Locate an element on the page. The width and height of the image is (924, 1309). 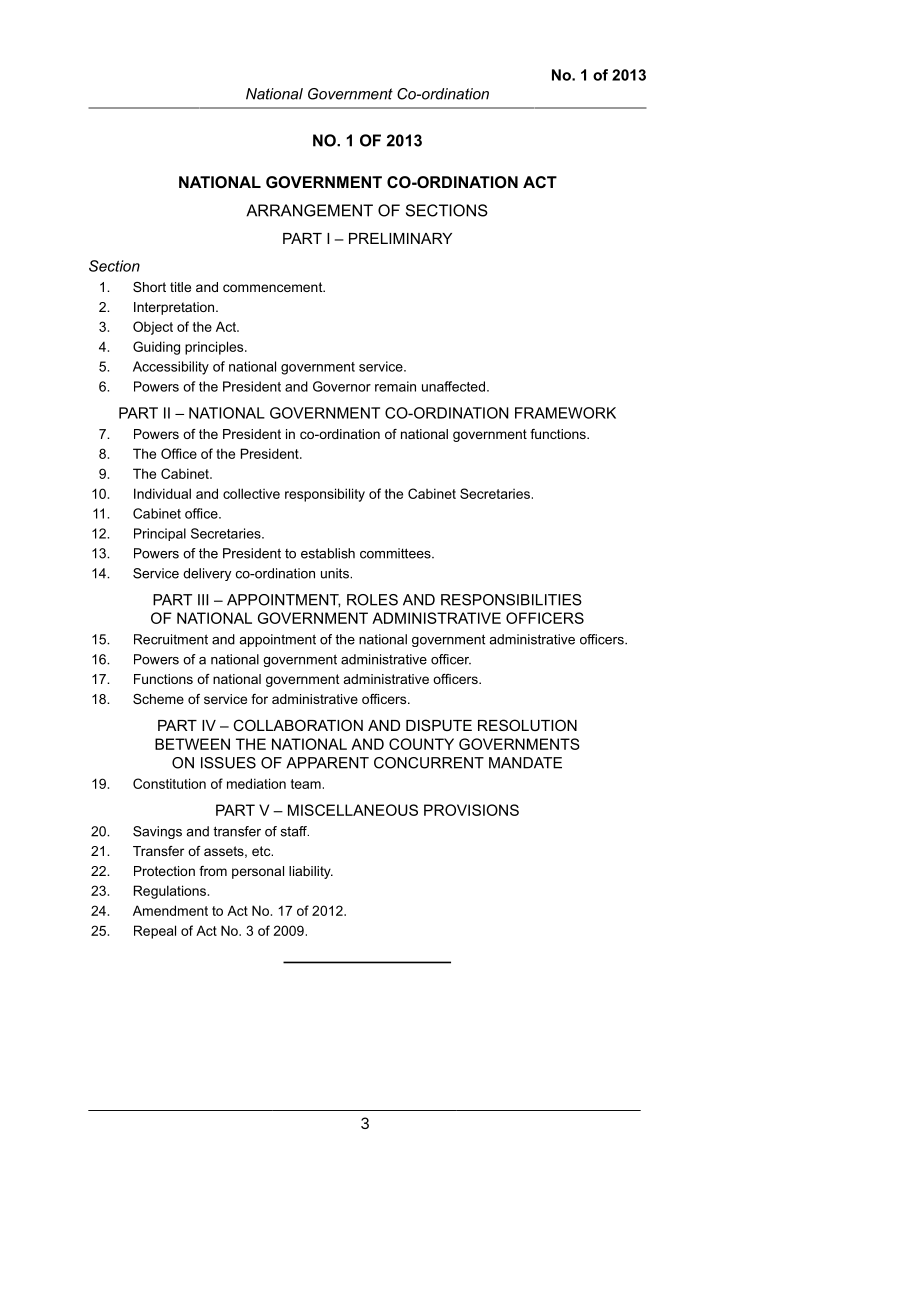
RESPONSIBILITIES is located at coordinates (511, 600).
